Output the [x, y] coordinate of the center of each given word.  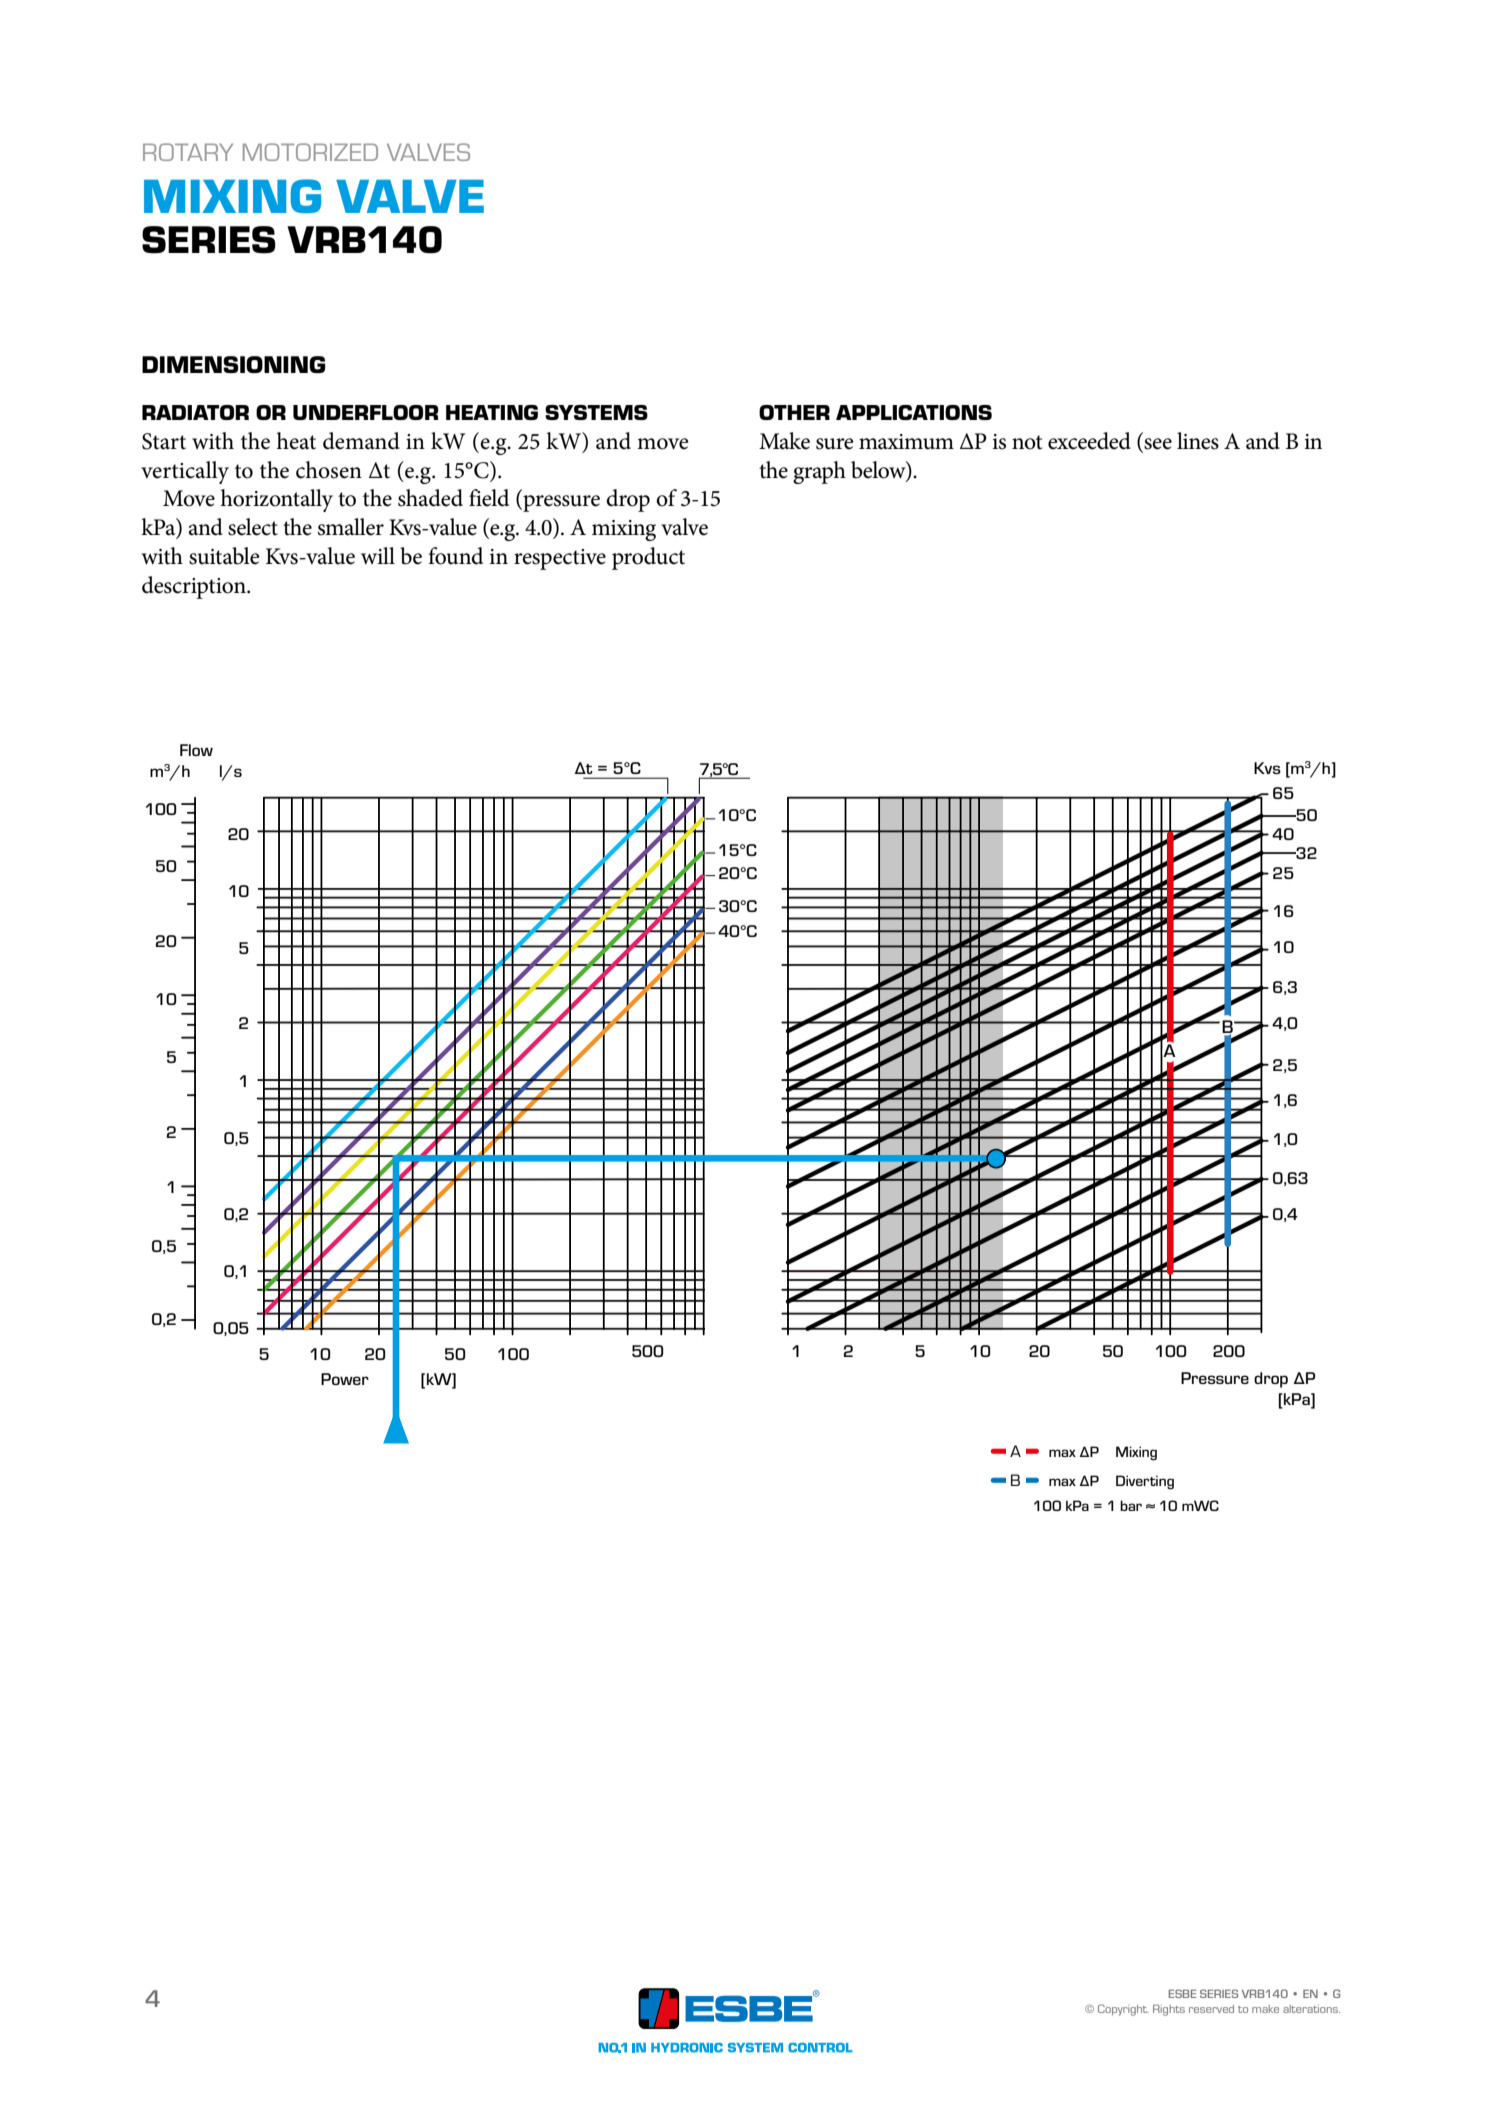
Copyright [1123, 2010]
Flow [196, 750]
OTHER [794, 412]
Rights [1169, 2010]
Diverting [1145, 1482]
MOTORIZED [310, 152]
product [648, 558]
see [1157, 445]
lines [1198, 441]
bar [1131, 1505]
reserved [1211, 2009]
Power [345, 1379]
